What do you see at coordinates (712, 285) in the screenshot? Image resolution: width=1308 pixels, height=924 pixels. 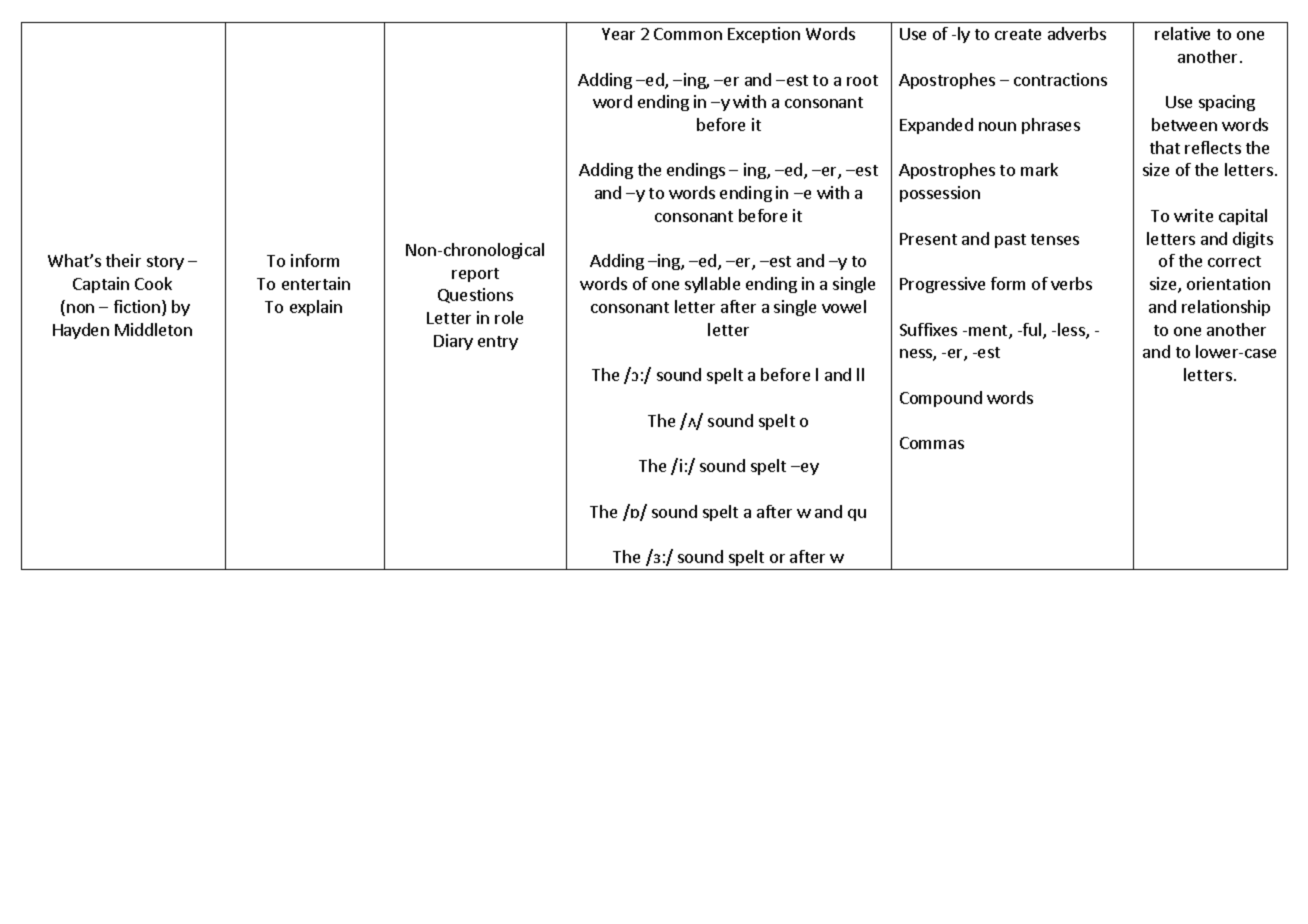 I see `syllable` at bounding box center [712, 285].
